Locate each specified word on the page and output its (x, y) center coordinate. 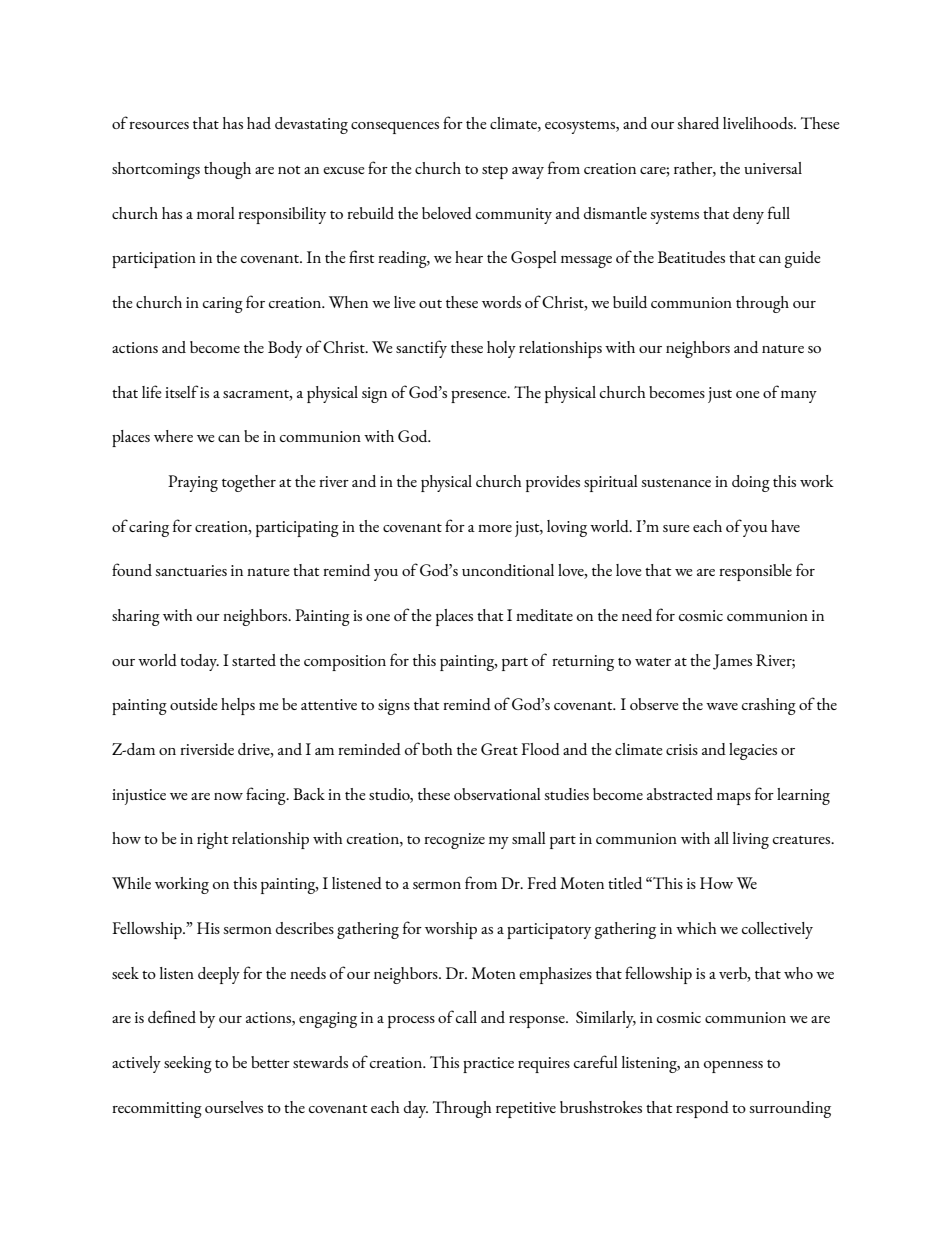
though (227, 170)
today (199, 662)
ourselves (234, 1107)
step (495, 172)
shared (698, 123)
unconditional (508, 570)
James (732, 662)
